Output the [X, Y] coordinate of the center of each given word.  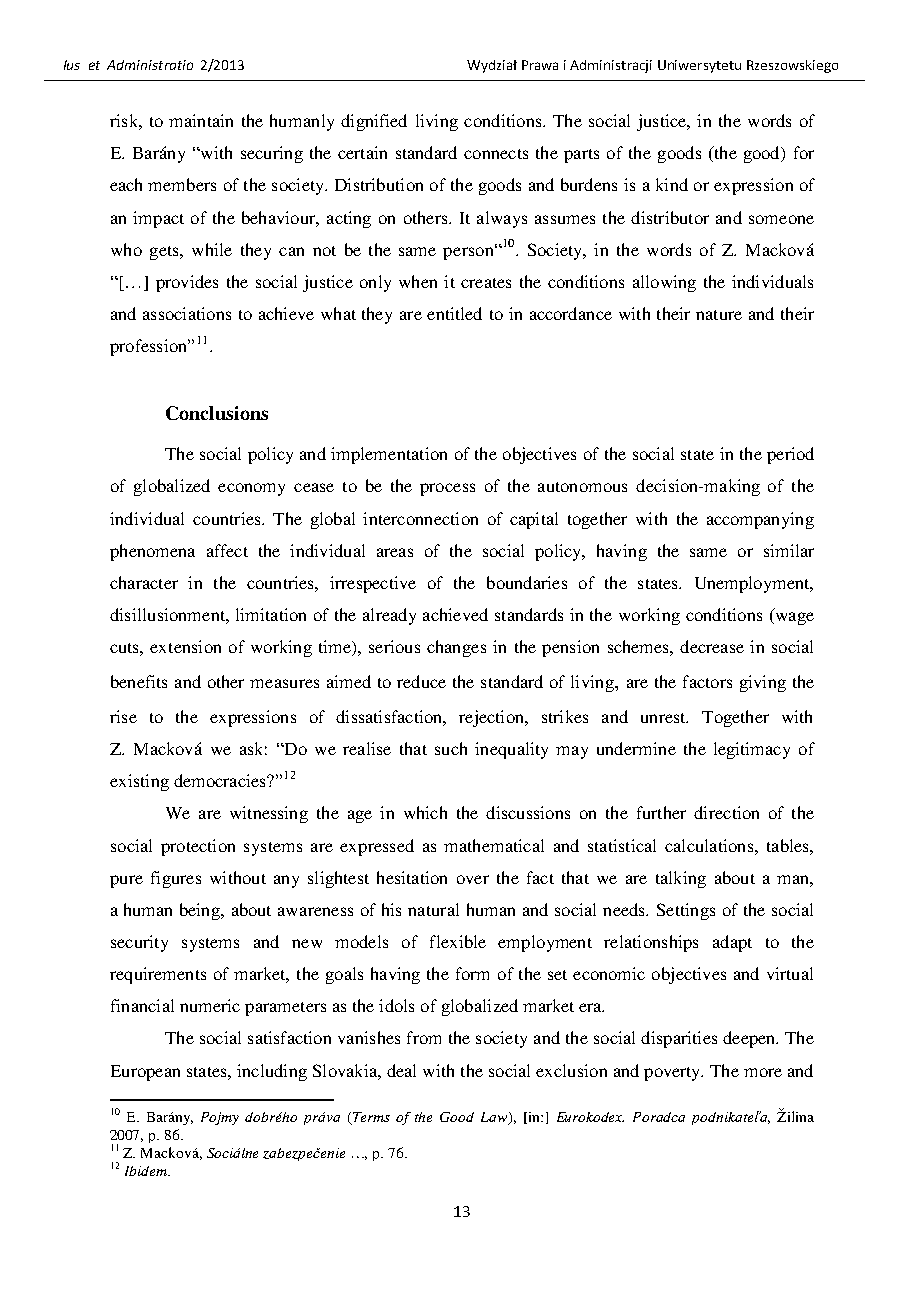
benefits [139, 681]
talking [681, 879]
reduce [421, 681]
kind [672, 184]
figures [176, 879]
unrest [664, 718]
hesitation [412, 877]
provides [187, 283]
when [418, 281]
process [447, 489]
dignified [374, 122]
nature [719, 315]
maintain [201, 120]
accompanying [760, 520]
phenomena [152, 552]
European [145, 1073]
